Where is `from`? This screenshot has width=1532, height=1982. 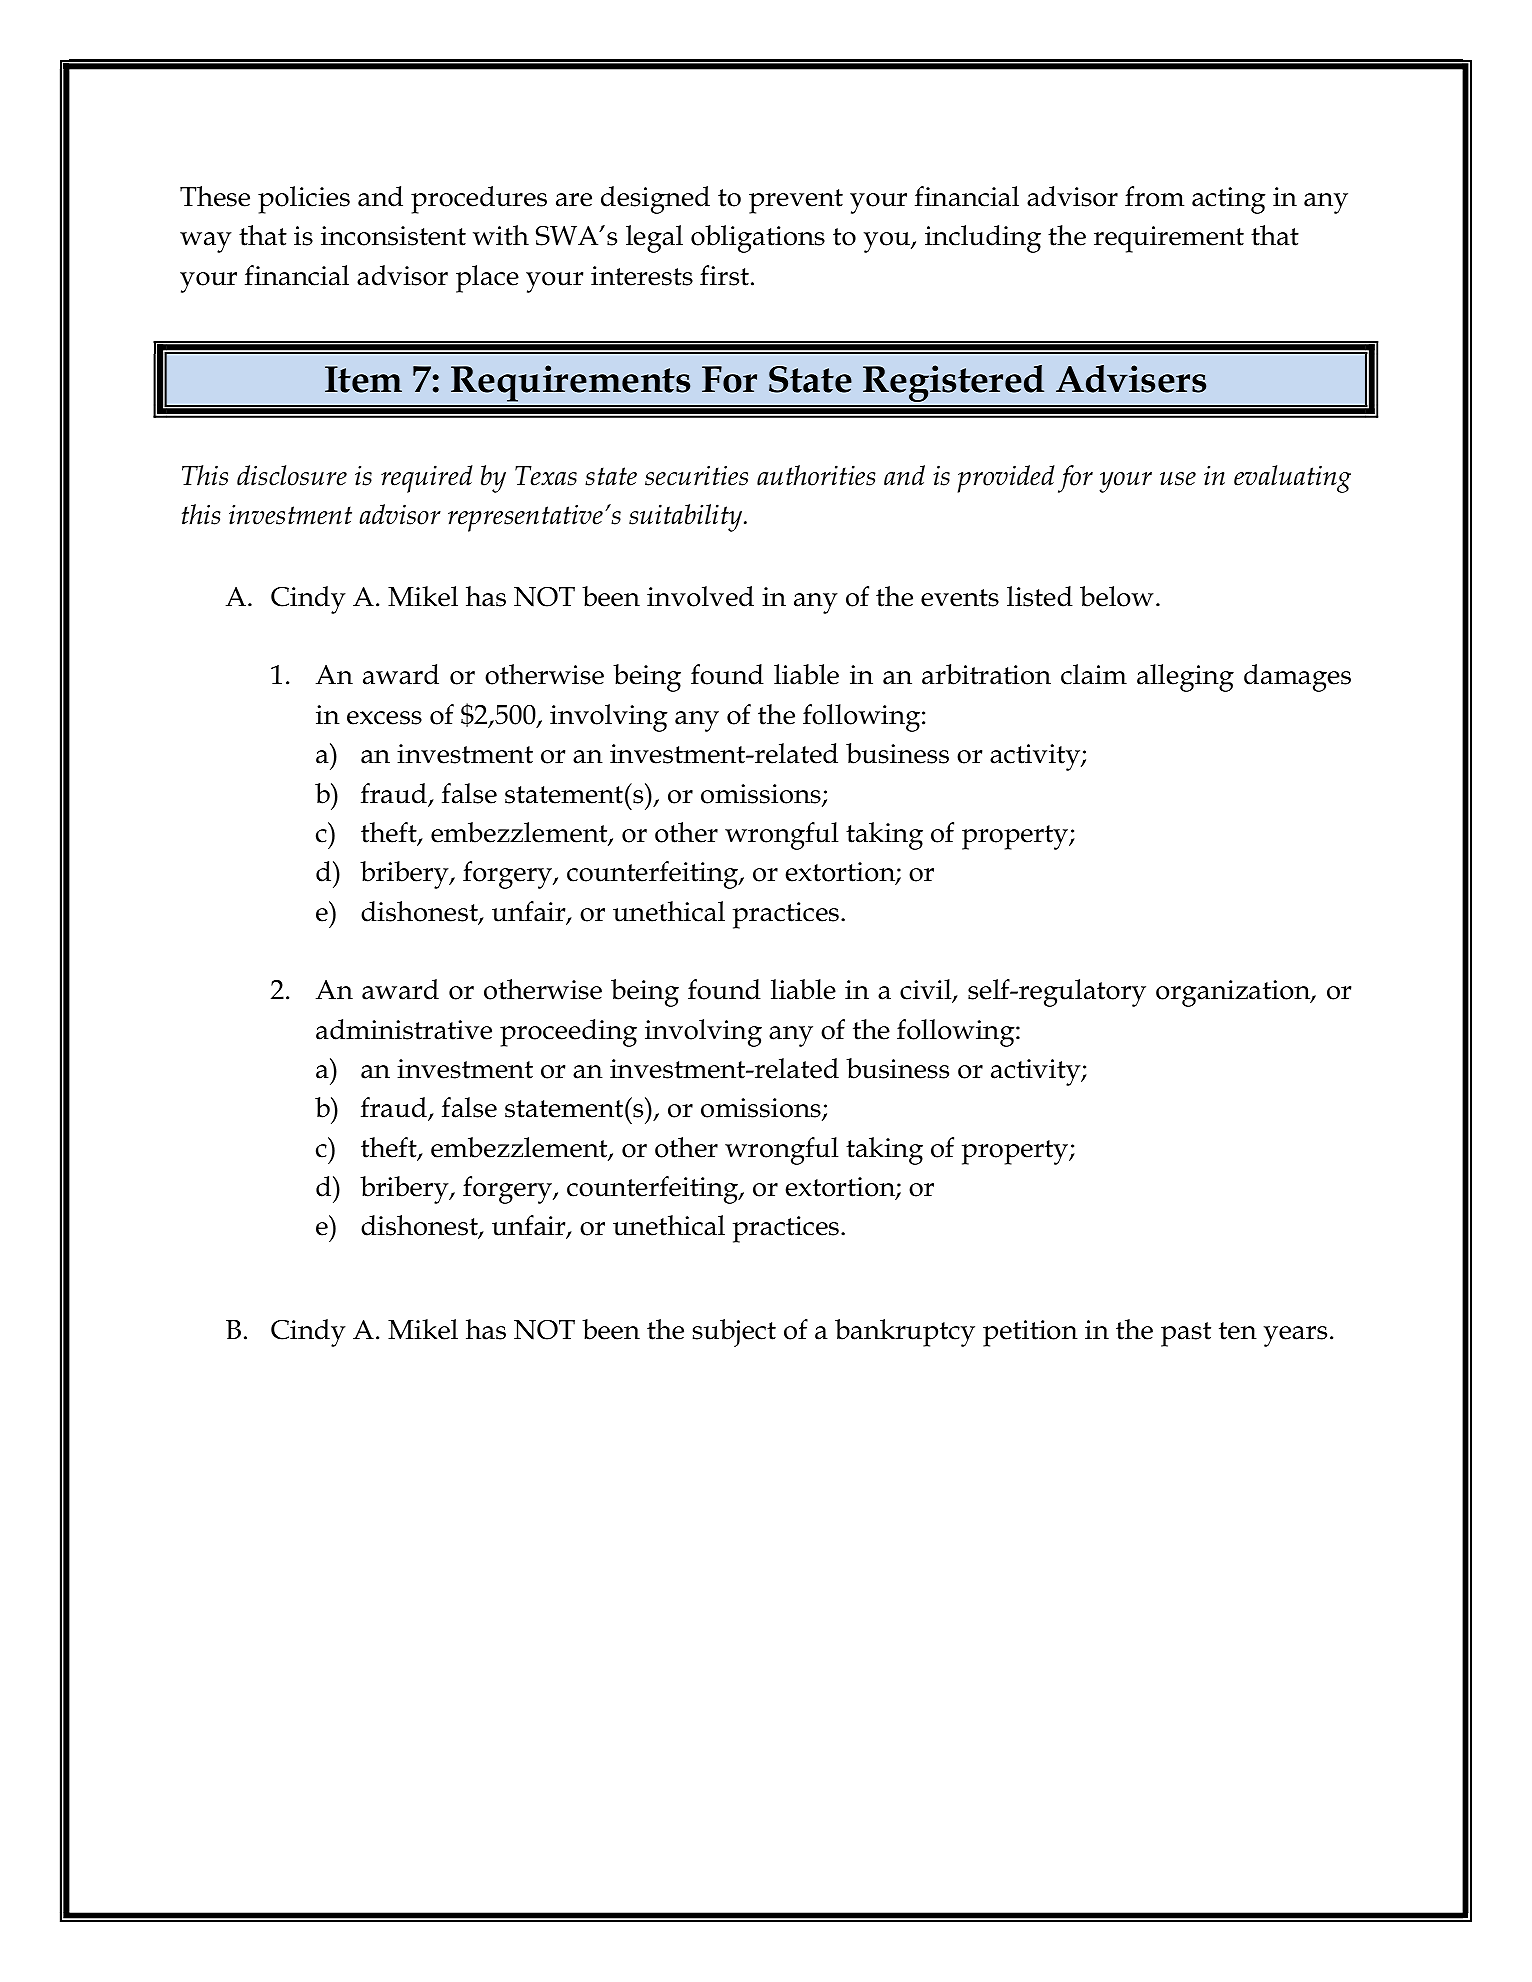
from is located at coordinates (1154, 196).
